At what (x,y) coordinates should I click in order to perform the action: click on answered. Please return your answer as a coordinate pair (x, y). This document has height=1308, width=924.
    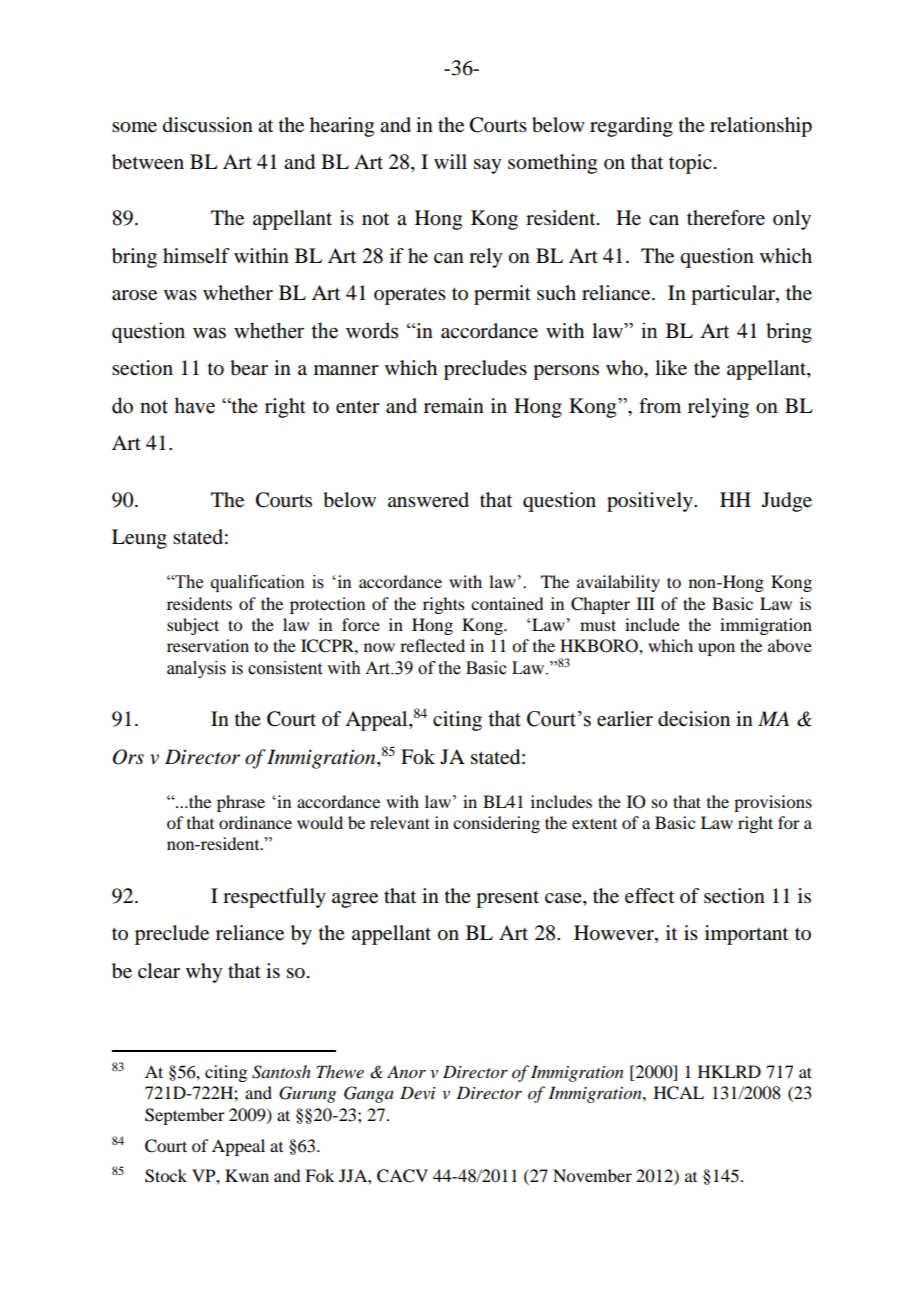
    Looking at the image, I should click on (428, 500).
